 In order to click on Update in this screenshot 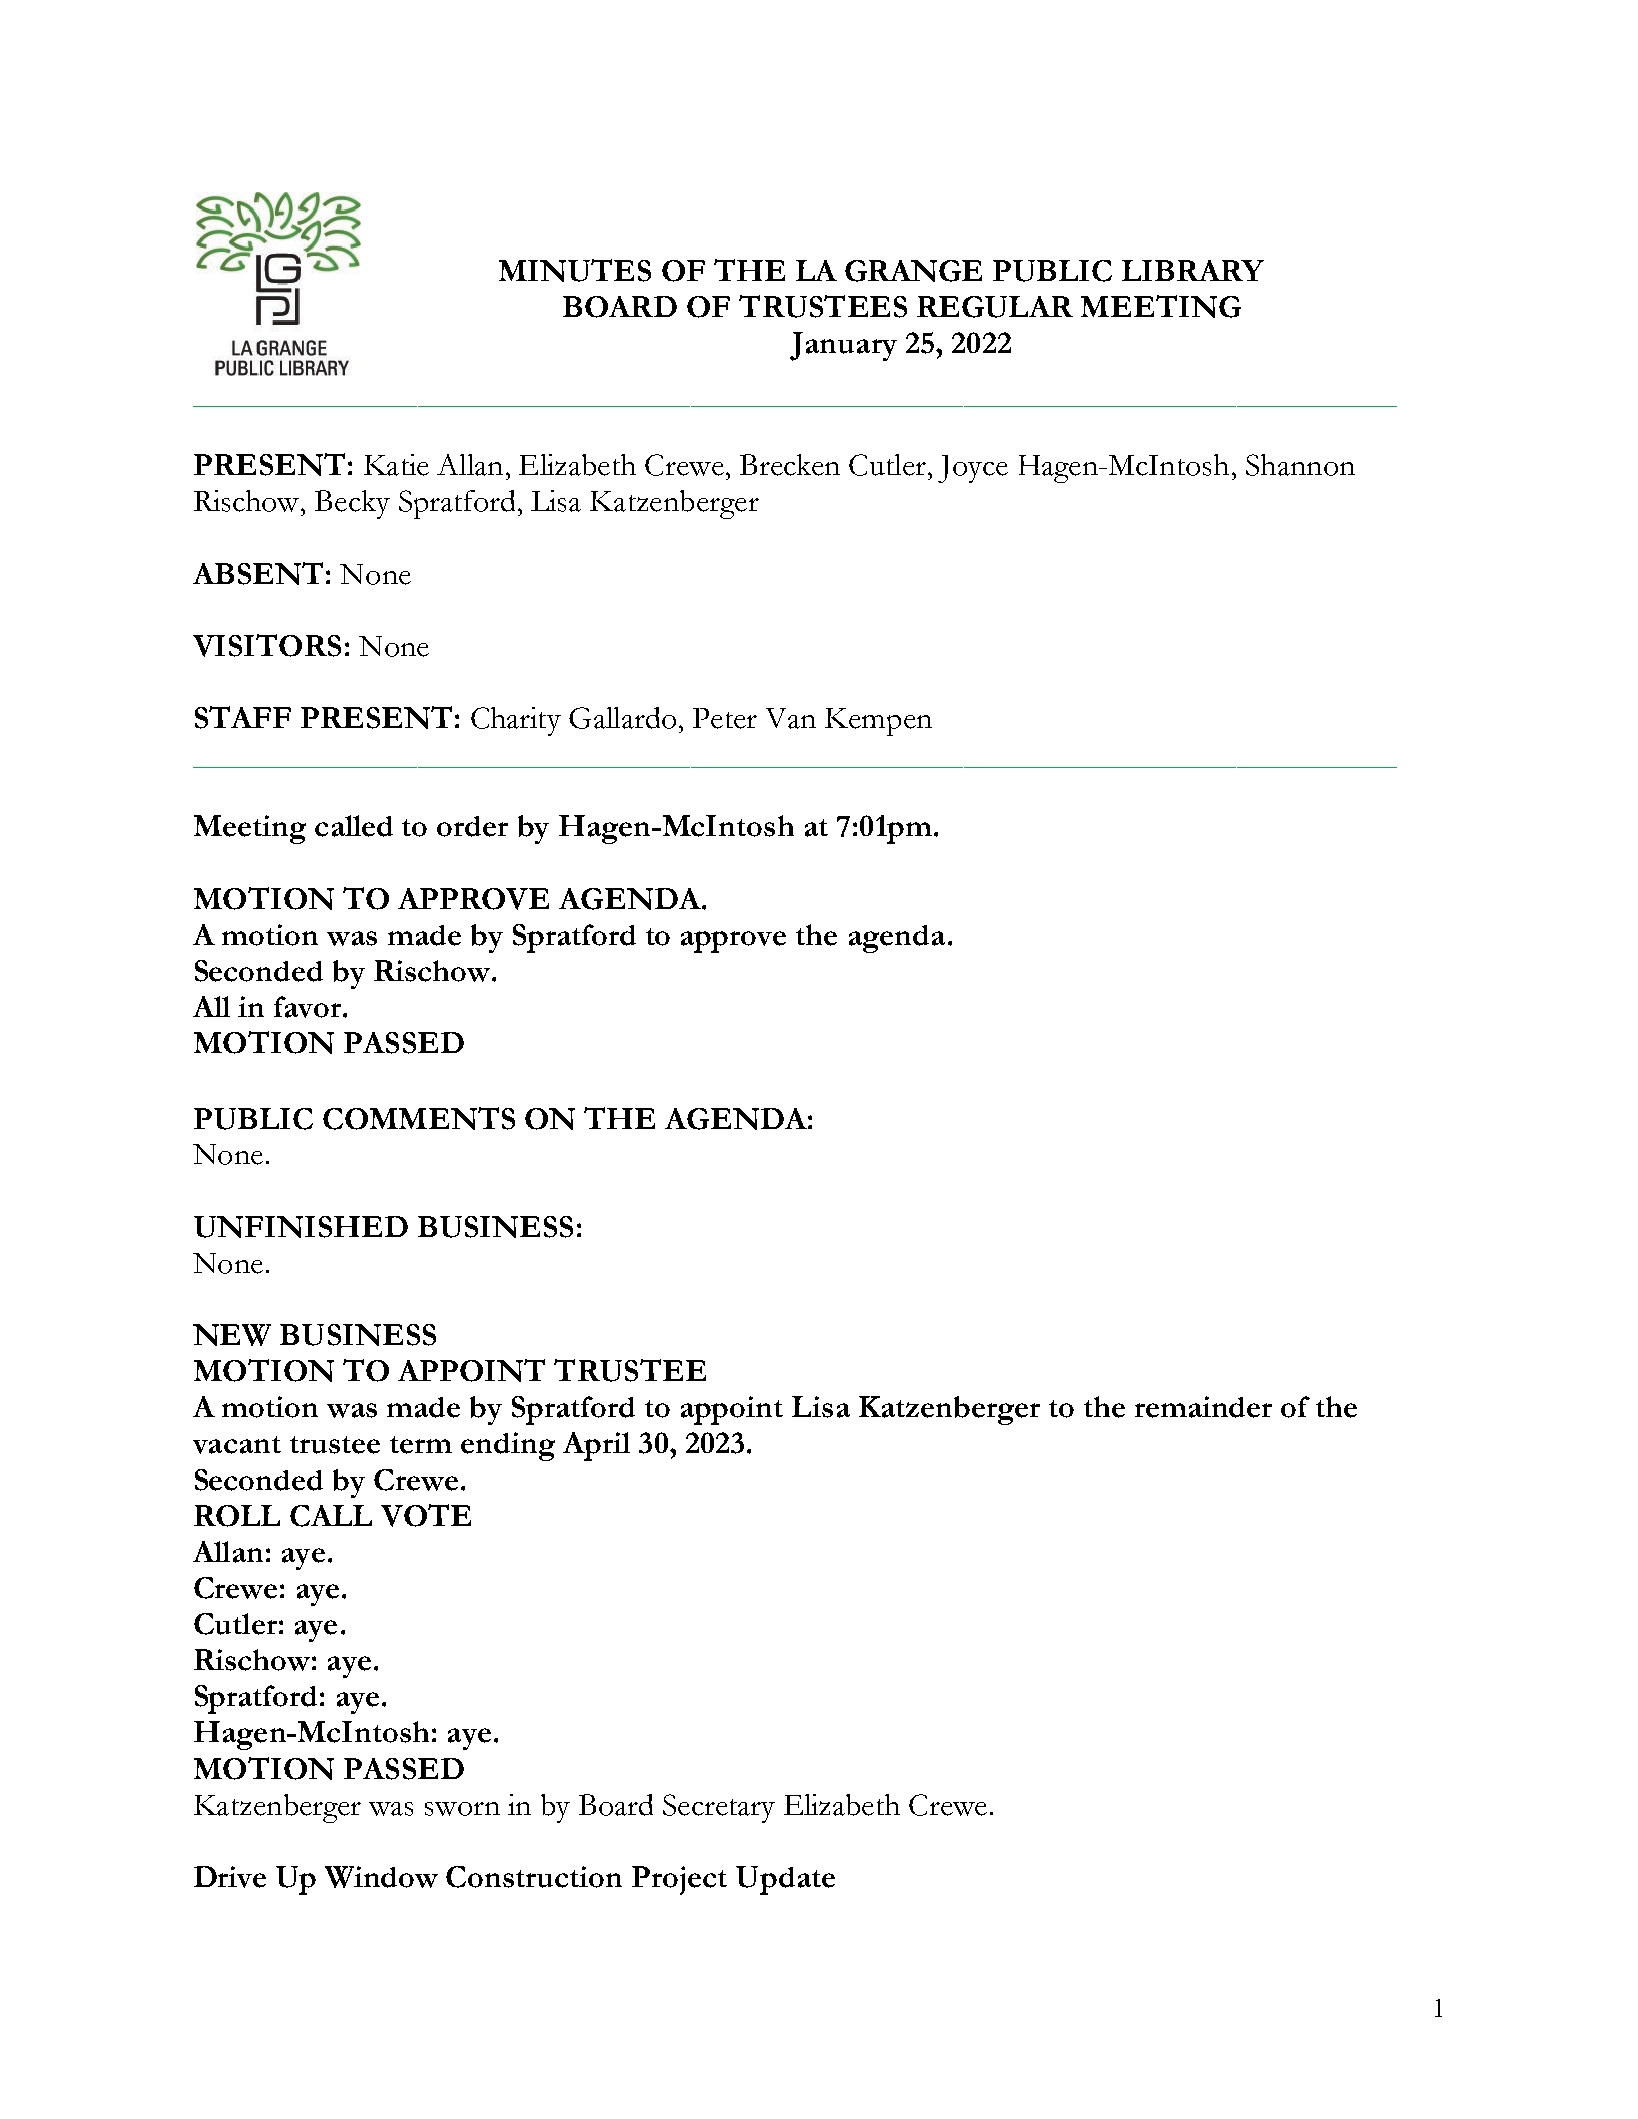, I will do `click(785, 1880)`.
